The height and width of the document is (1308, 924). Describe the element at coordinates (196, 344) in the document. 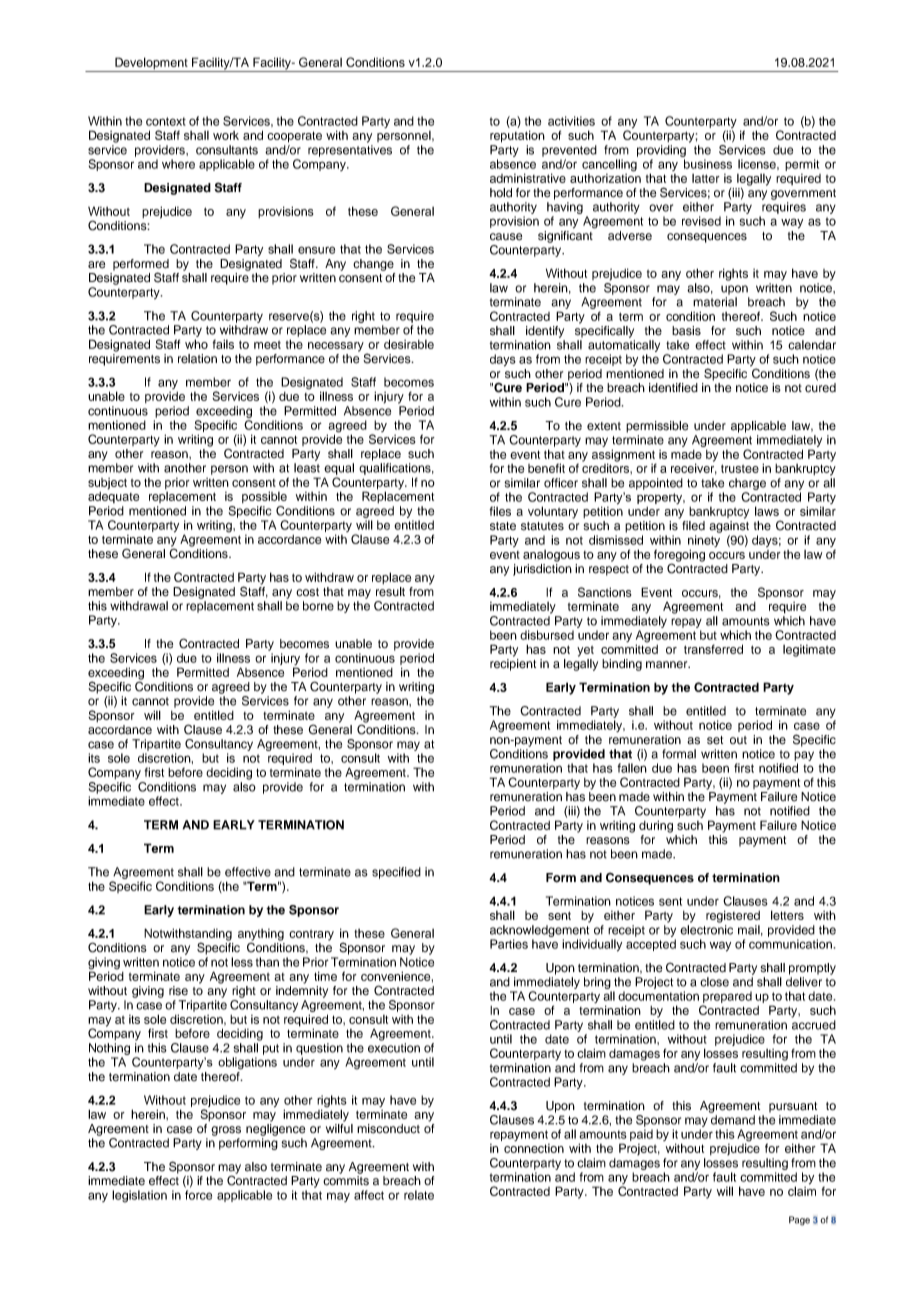

I see `who` at that location.
